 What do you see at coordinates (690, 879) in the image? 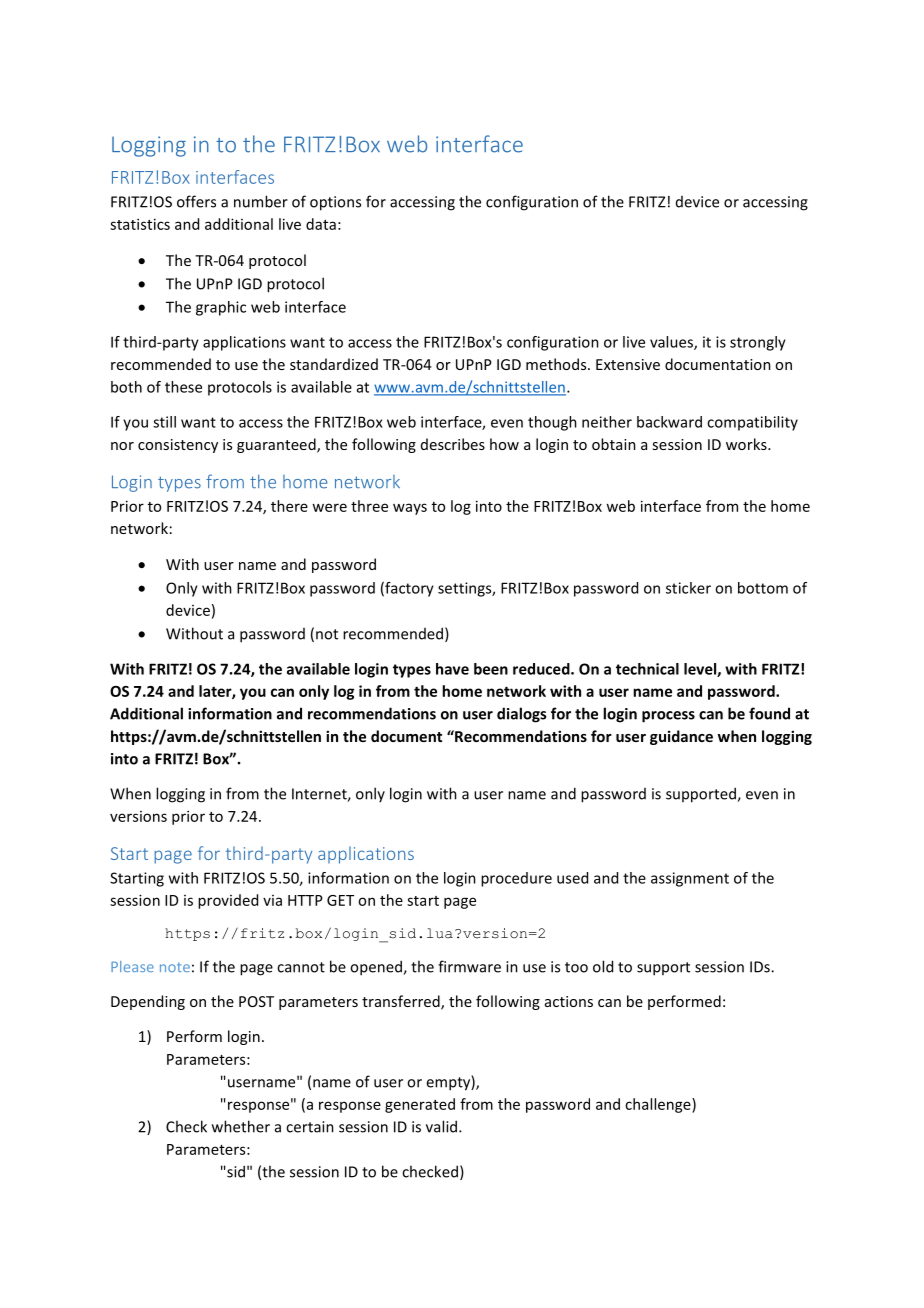
I see `assignment` at bounding box center [690, 879].
